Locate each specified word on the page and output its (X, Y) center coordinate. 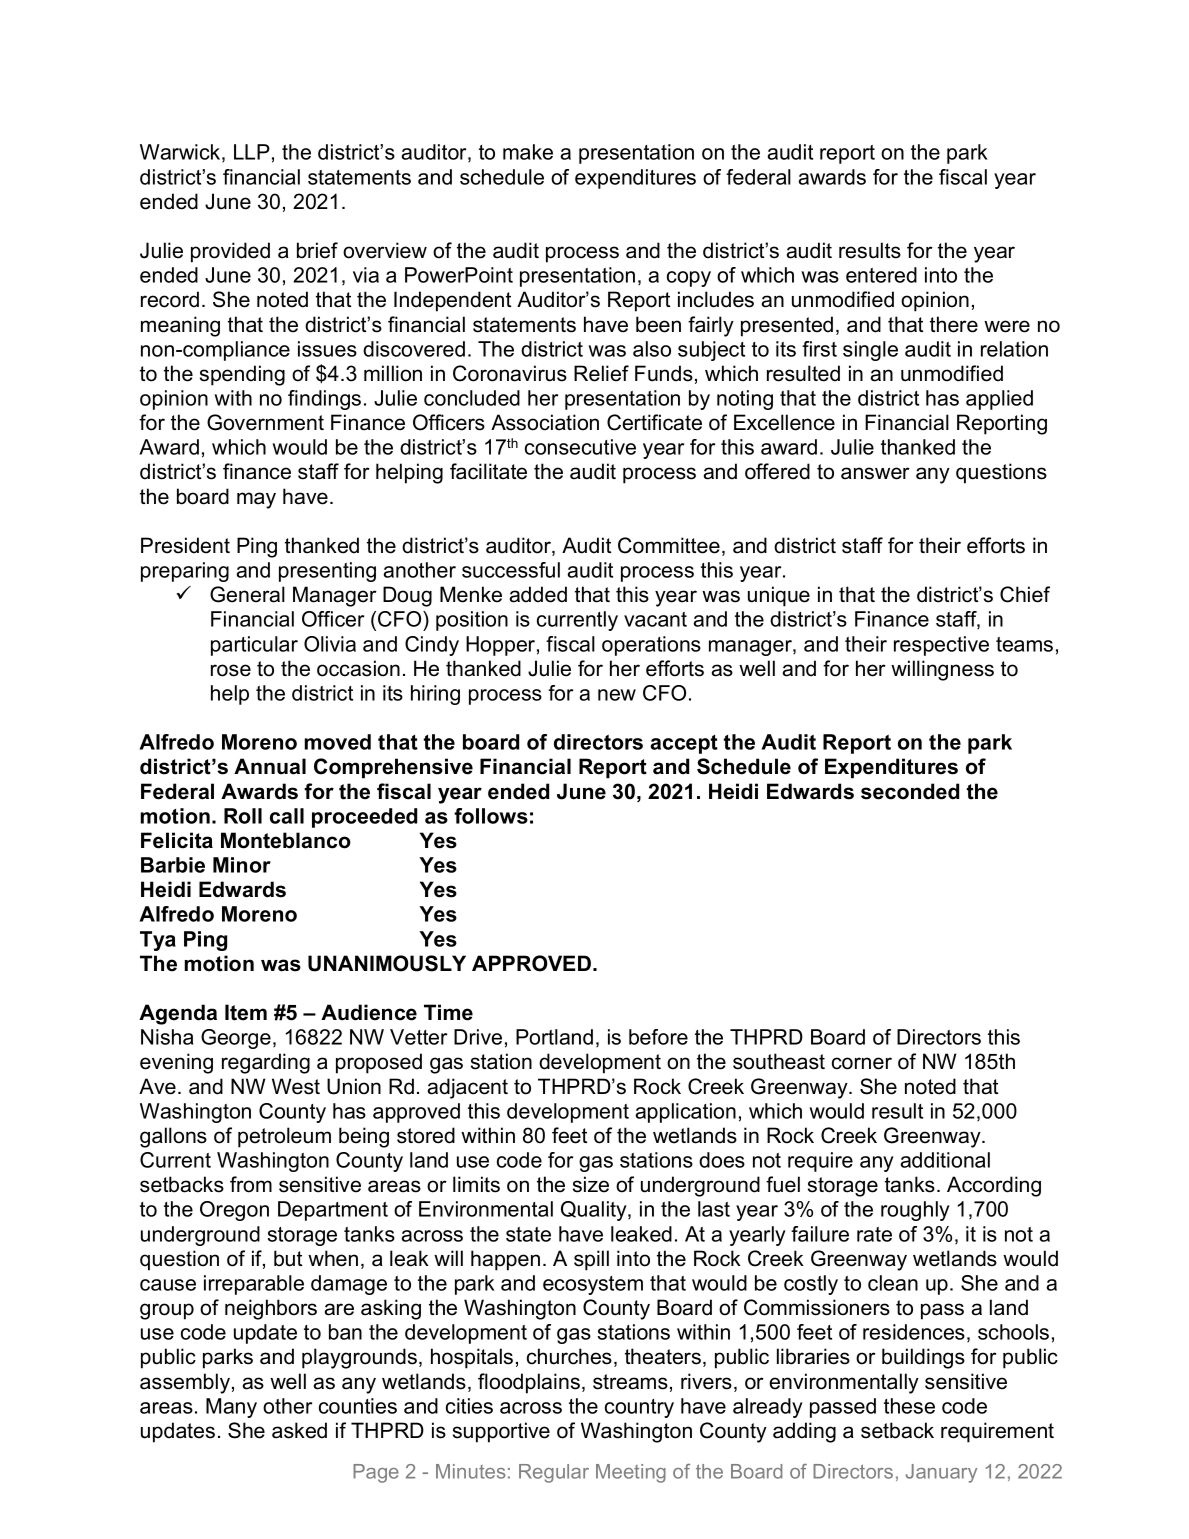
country (639, 1408)
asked (299, 1430)
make (528, 152)
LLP (252, 152)
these (909, 1406)
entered (881, 275)
